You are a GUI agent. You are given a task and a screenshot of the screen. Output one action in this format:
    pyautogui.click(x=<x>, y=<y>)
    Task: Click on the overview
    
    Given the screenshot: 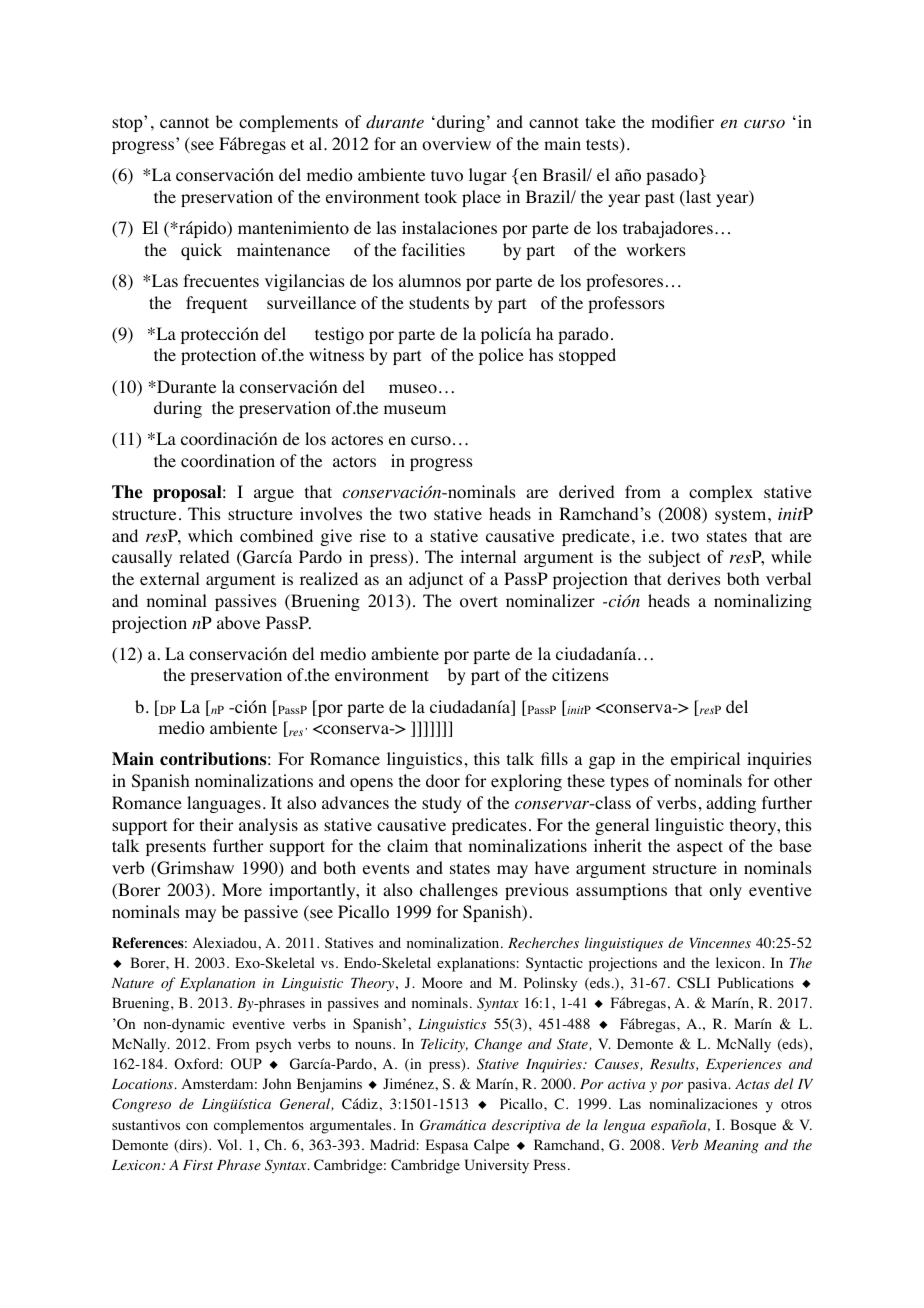 What is the action you would take?
    pyautogui.click(x=456, y=144)
